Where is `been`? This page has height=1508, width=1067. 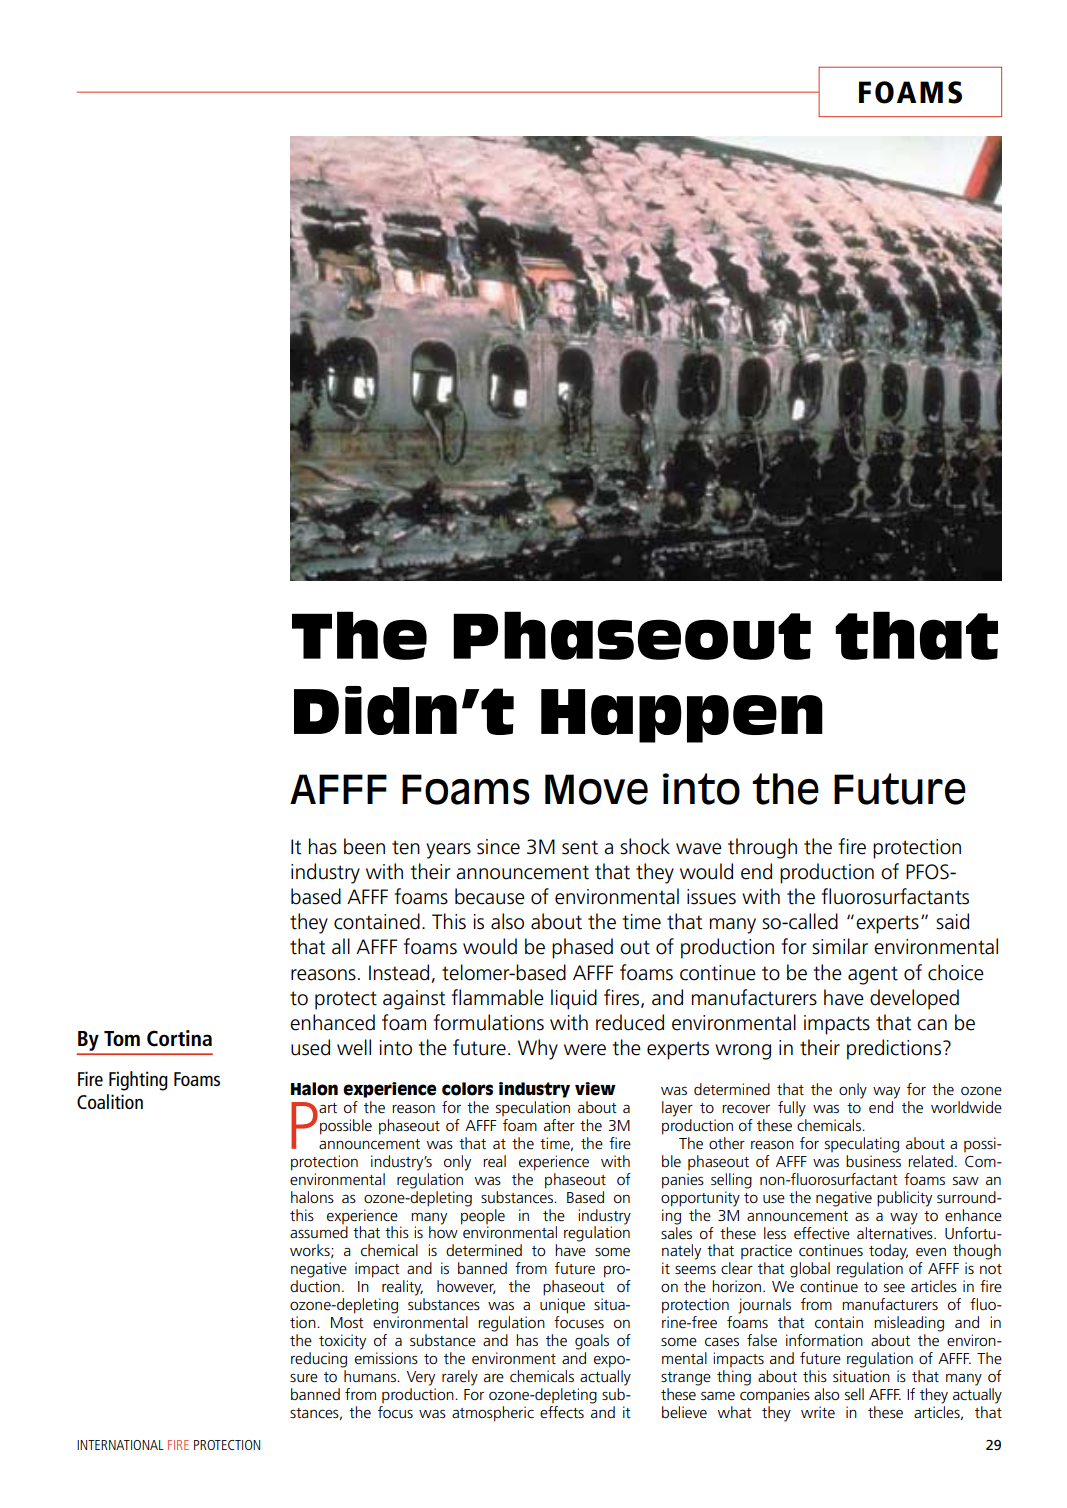 been is located at coordinates (364, 846).
